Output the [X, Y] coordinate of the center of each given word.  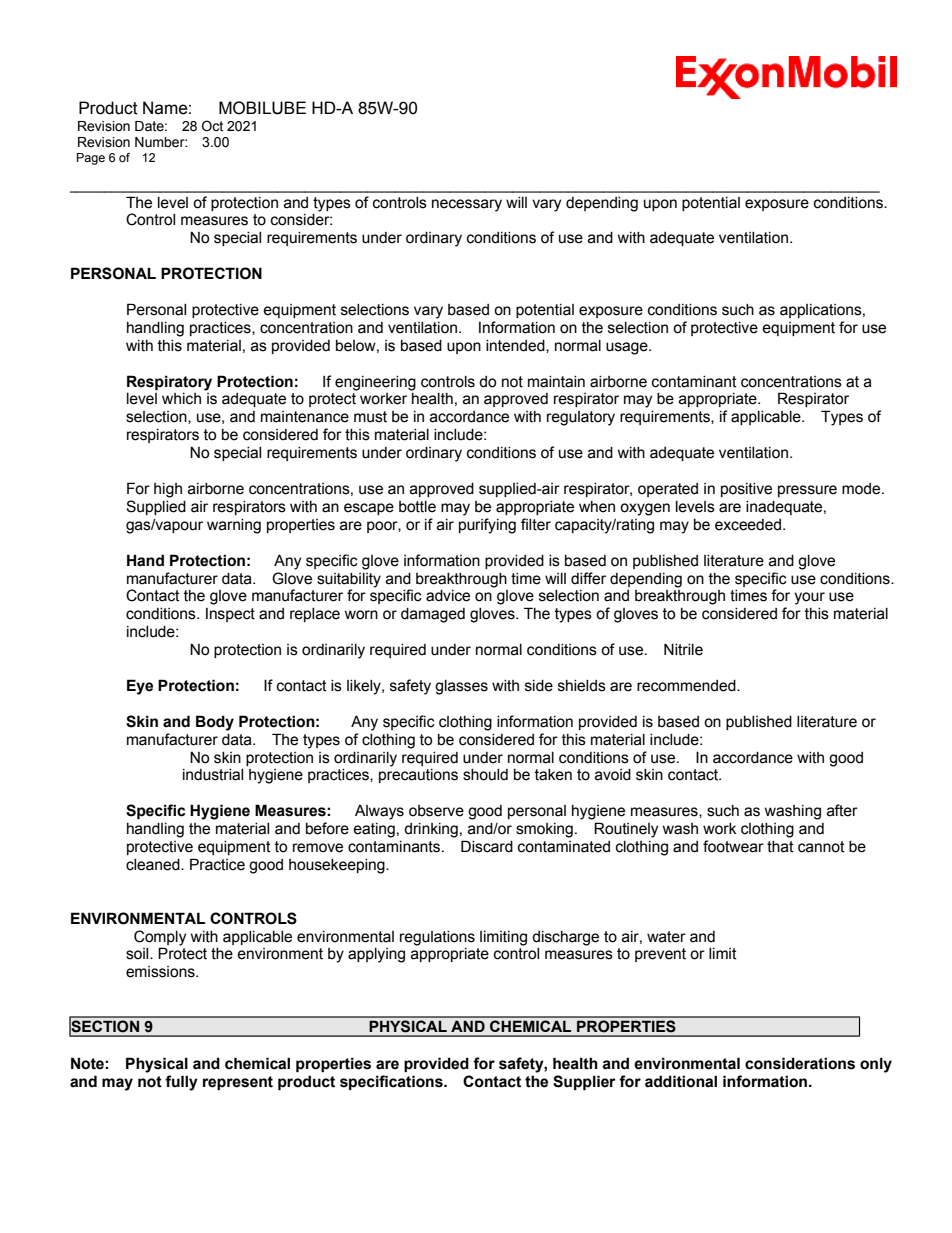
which [181, 399]
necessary [467, 205]
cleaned [154, 865]
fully [181, 1083]
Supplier [584, 1082]
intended [516, 346]
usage [628, 348]
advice [448, 596]
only [876, 1065]
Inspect [230, 615]
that [780, 847]
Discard [487, 846]
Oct [212, 126]
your [809, 598]
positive [746, 490]
